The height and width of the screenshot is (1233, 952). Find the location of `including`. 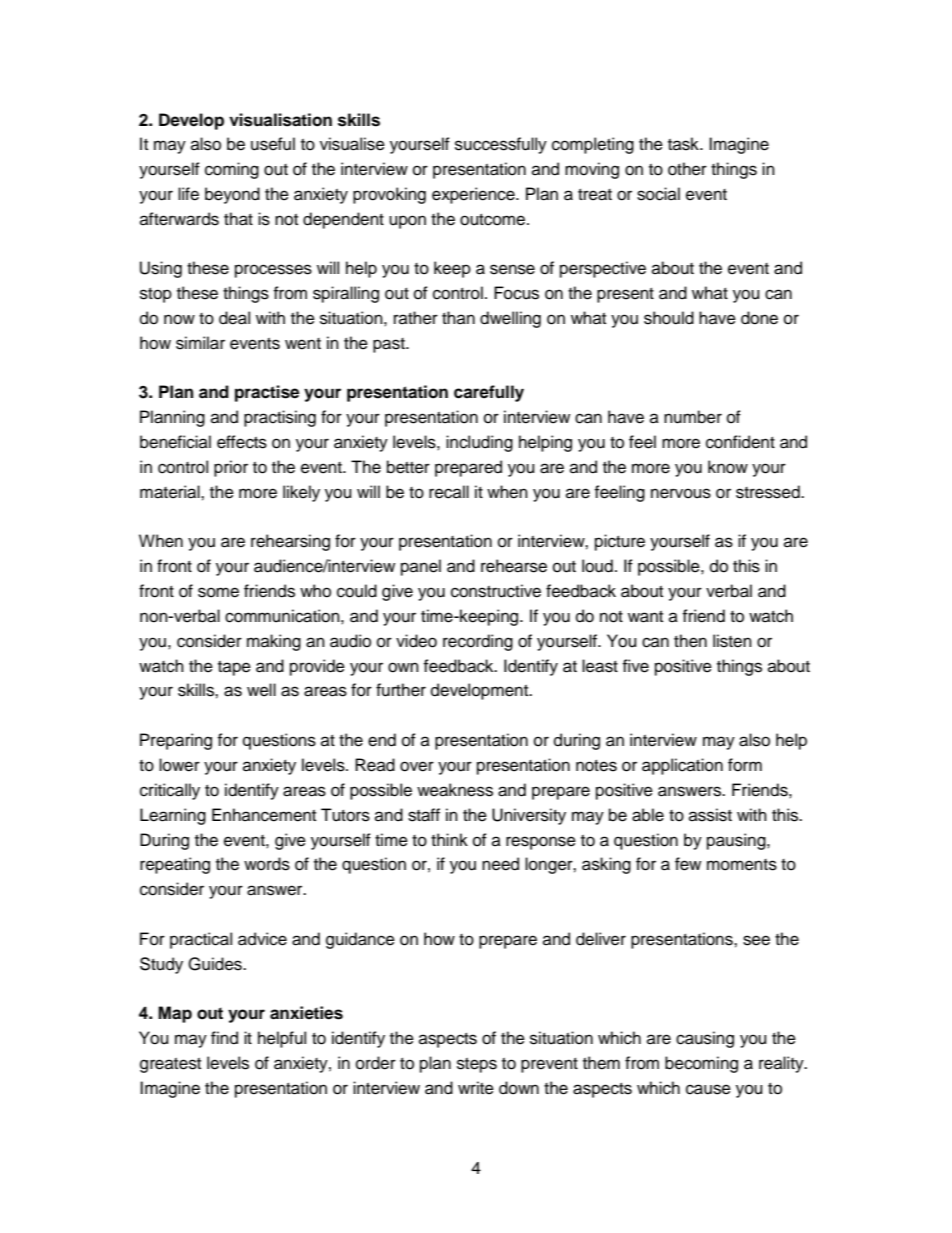

including is located at coordinates (479, 443).
